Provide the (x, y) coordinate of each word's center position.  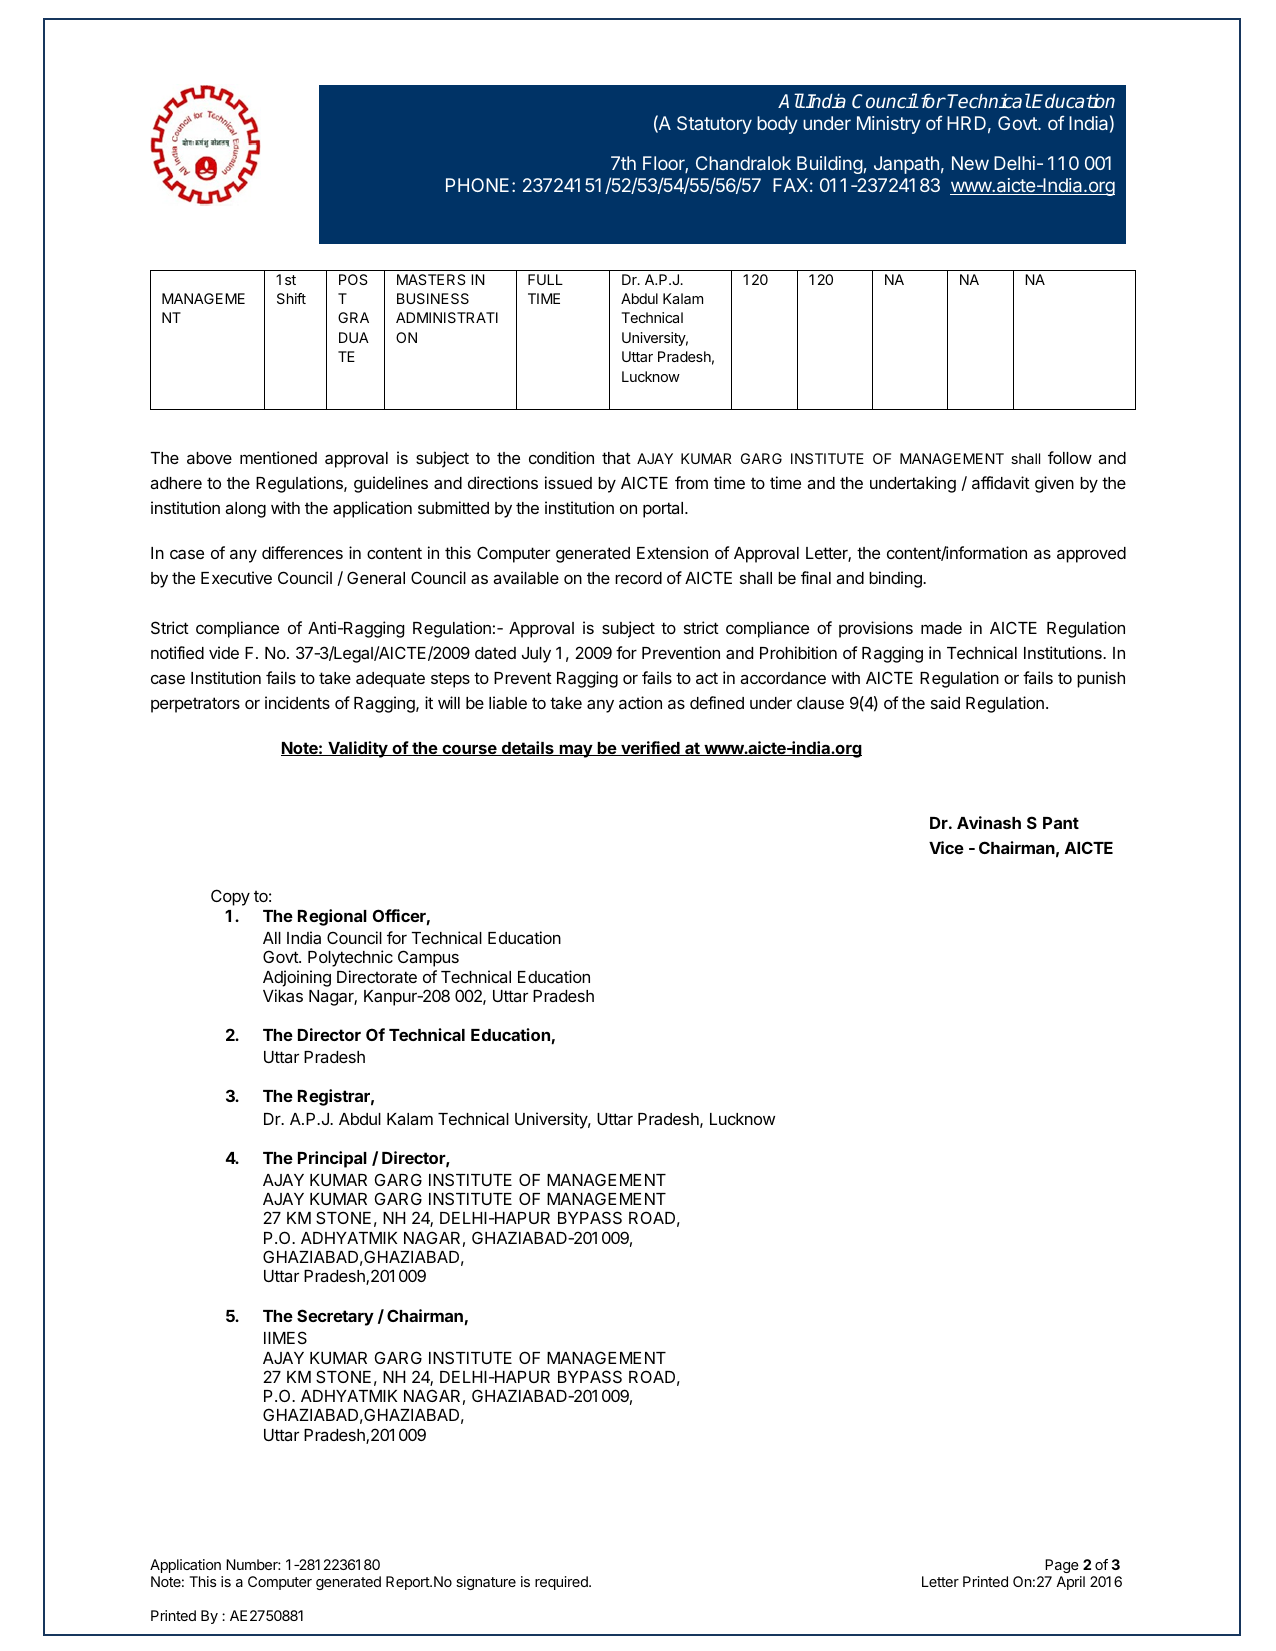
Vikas (283, 995)
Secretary (335, 1317)
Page (1062, 1566)
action (640, 702)
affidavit (1001, 482)
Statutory (714, 125)
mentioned (278, 457)
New (970, 163)
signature (486, 1583)
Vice (946, 847)
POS (353, 279)
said (945, 702)
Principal (332, 1159)
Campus (428, 958)
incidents (297, 702)
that (616, 458)
